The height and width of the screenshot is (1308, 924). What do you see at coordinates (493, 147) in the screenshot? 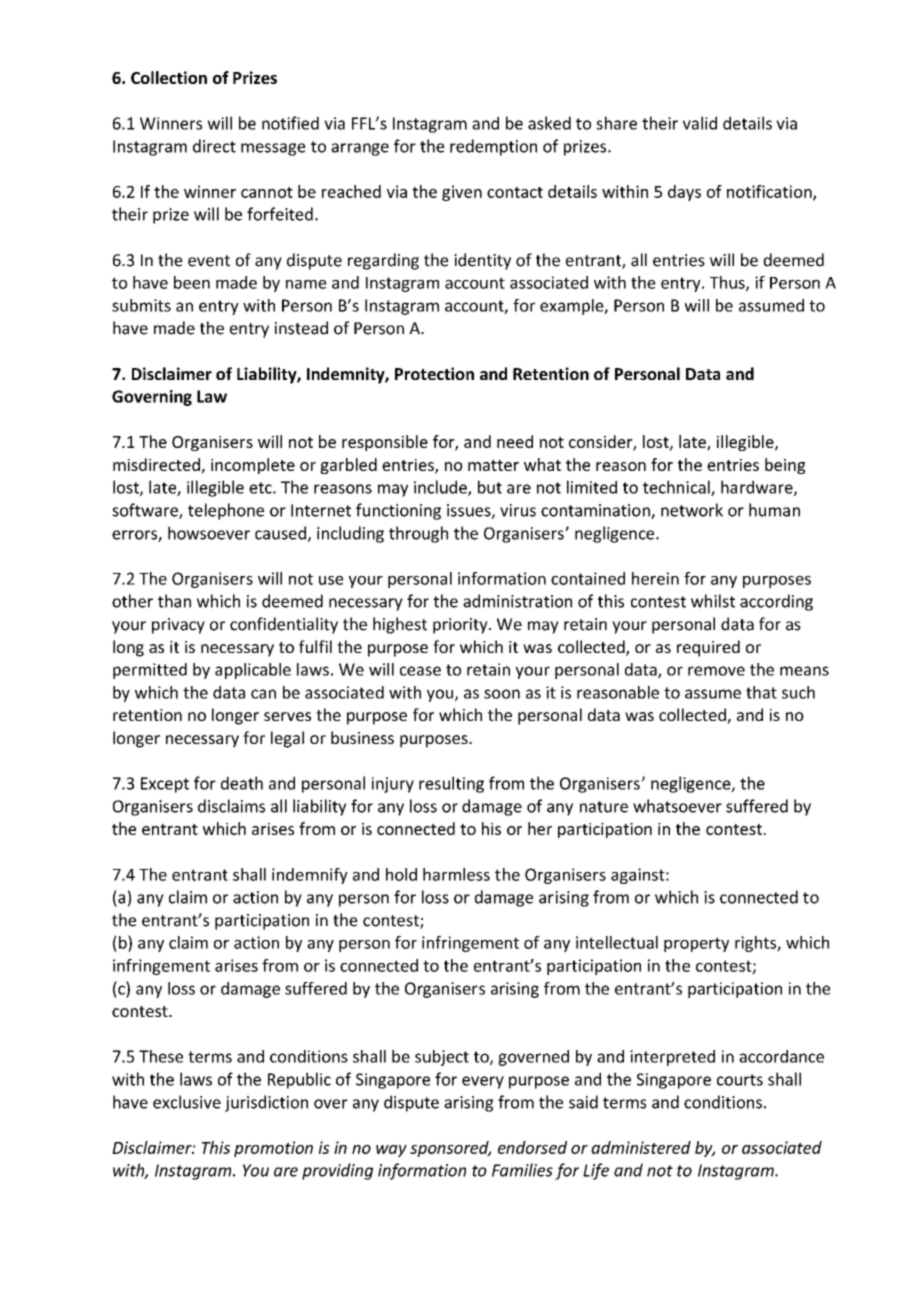
I see `redemption` at bounding box center [493, 147].
